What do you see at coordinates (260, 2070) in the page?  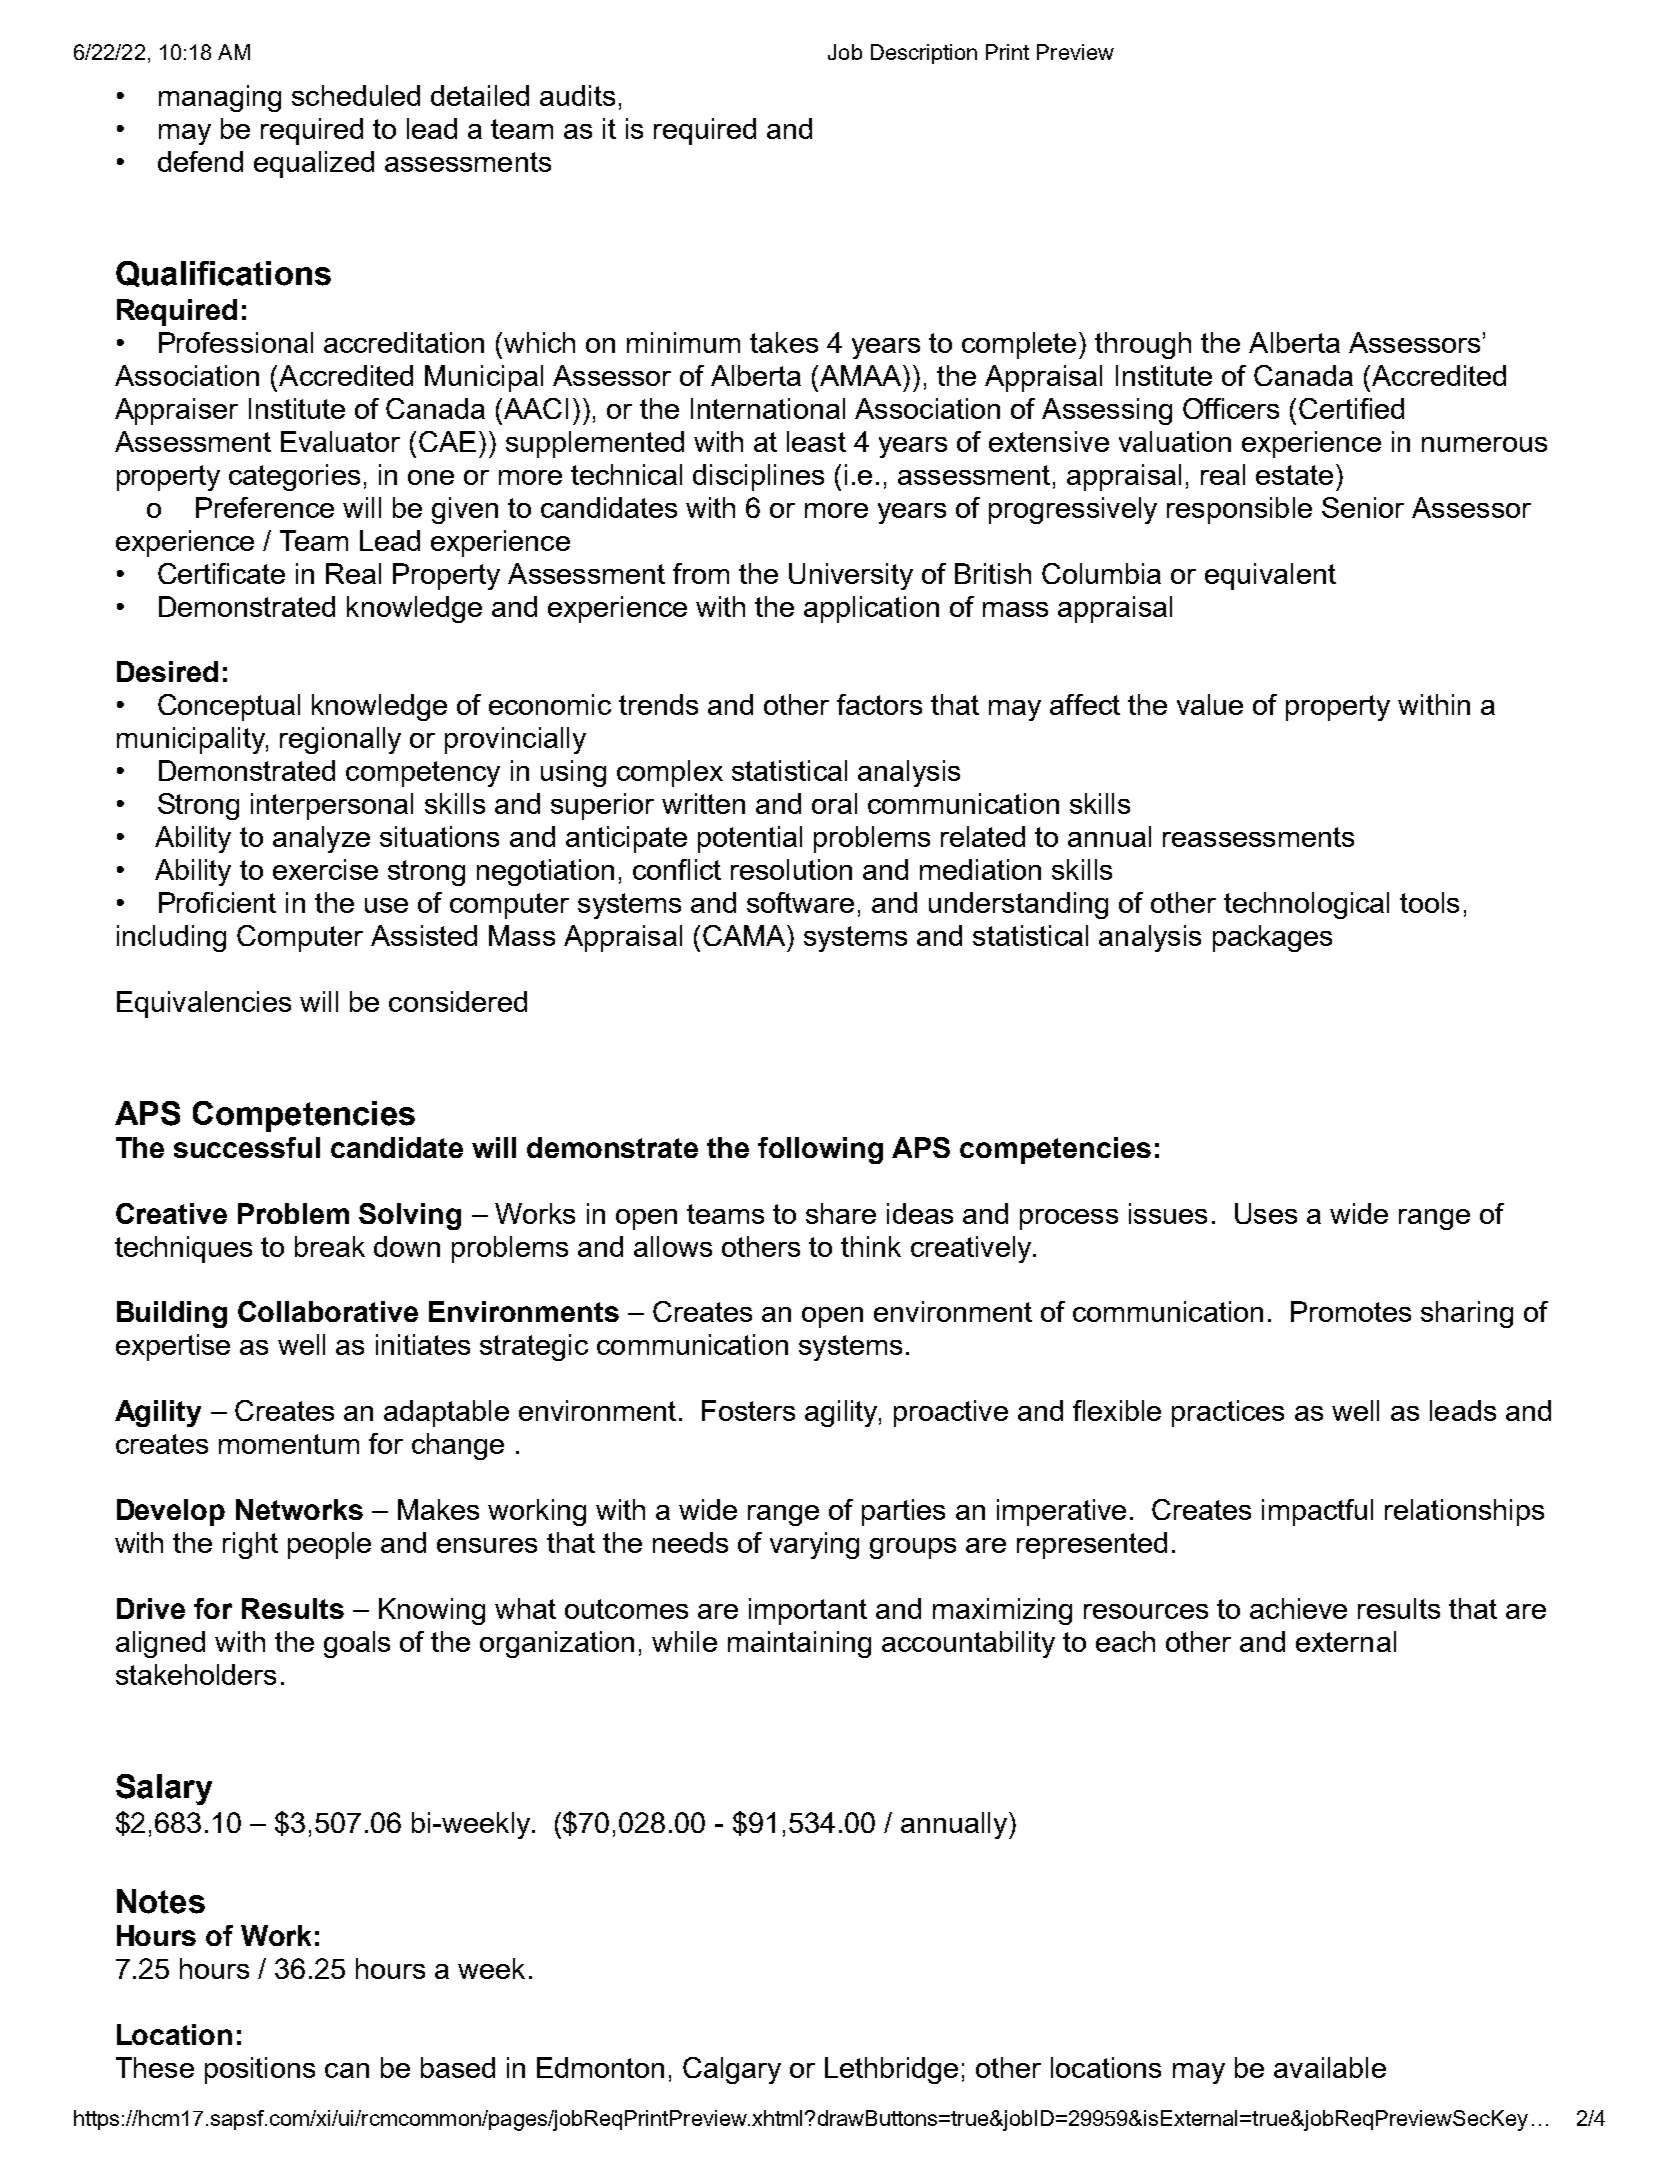 I see `positions` at bounding box center [260, 2070].
